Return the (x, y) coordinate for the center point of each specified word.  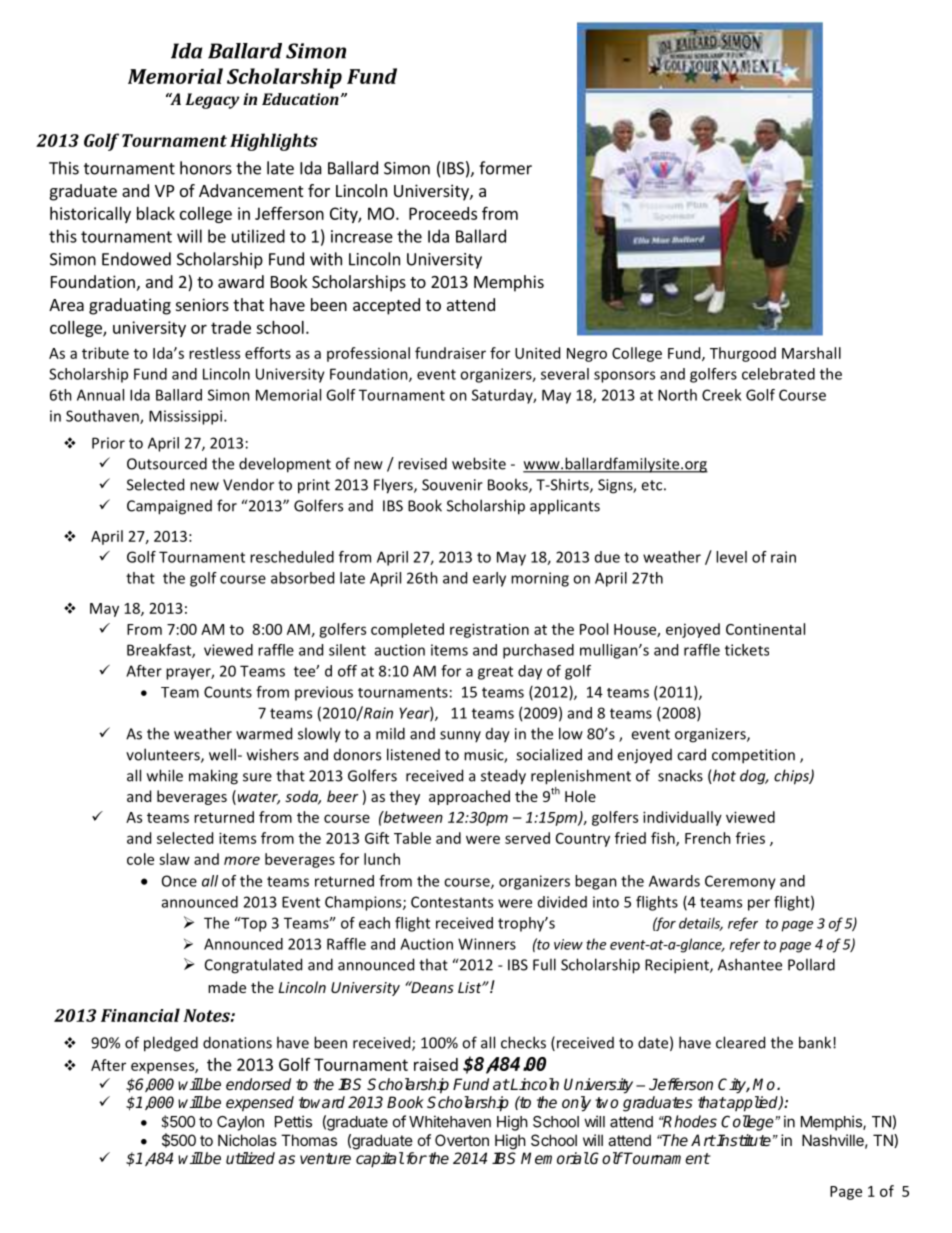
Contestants (452, 902)
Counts (228, 692)
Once (179, 881)
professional (368, 354)
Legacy (212, 101)
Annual (100, 395)
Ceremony (740, 882)
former (505, 168)
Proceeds (443, 213)
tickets (747, 650)
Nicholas (247, 1140)
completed (407, 630)
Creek (721, 395)
